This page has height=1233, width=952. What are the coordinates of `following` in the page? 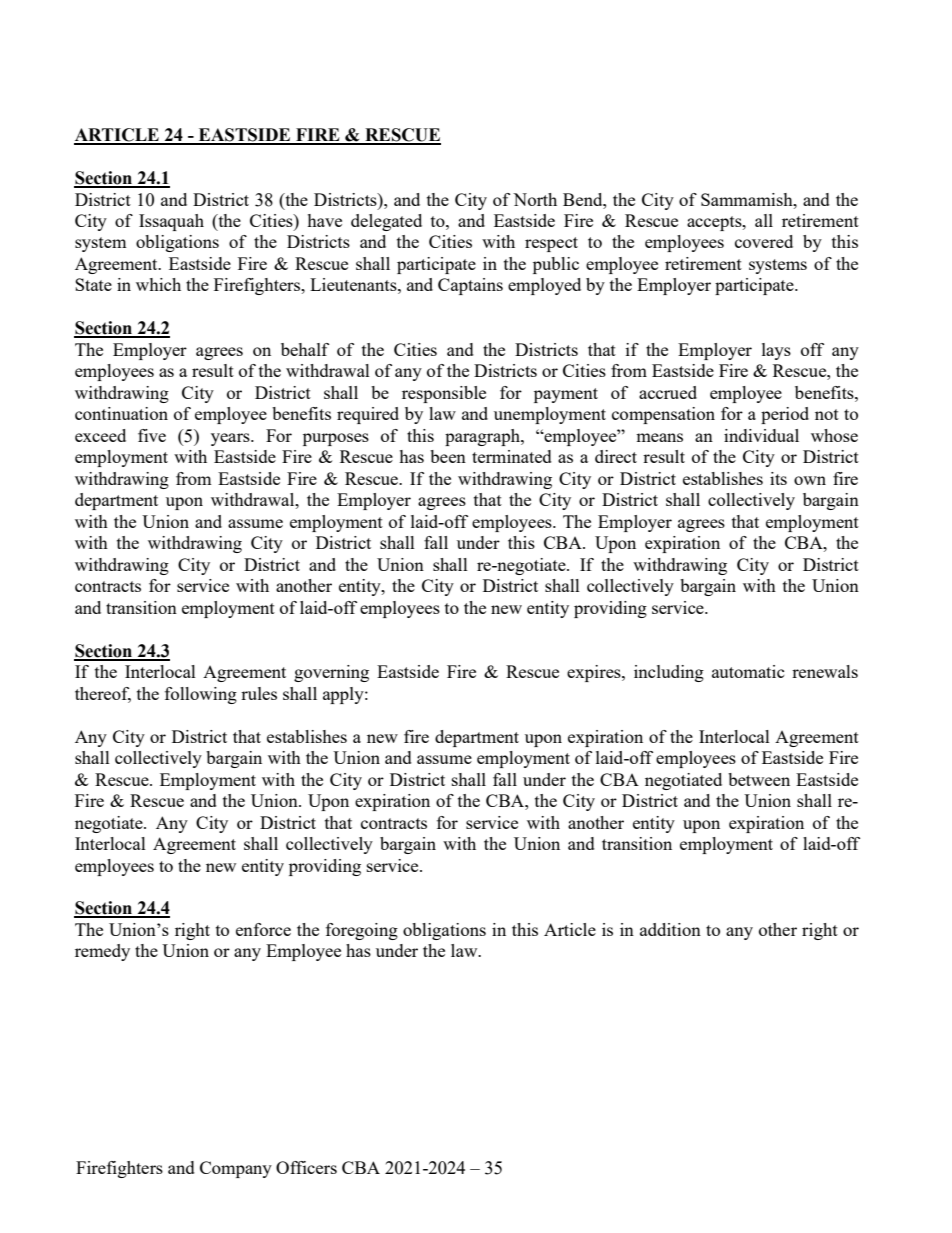 It's located at (201, 695).
